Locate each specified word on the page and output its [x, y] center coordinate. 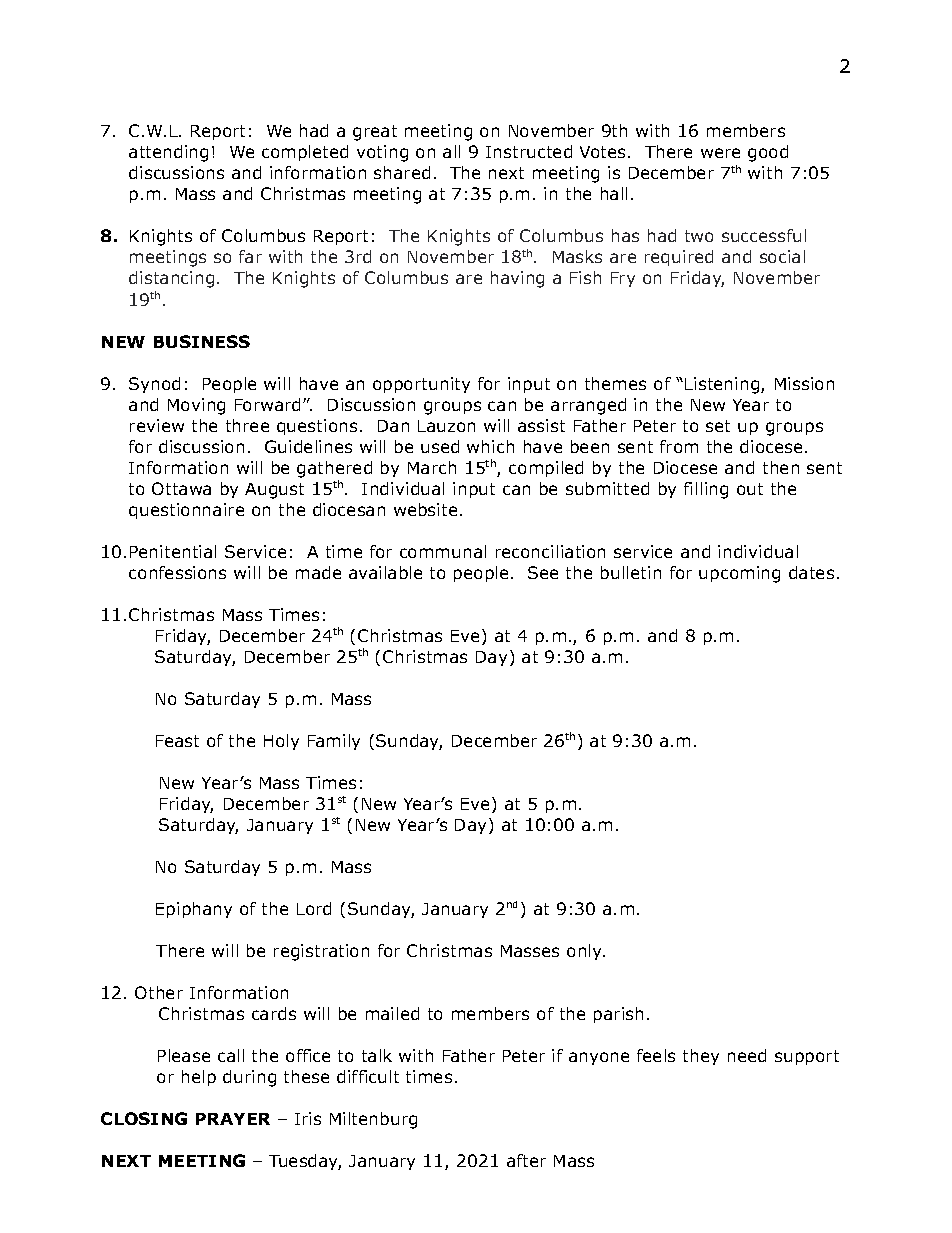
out [750, 489]
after [526, 1160]
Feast [177, 741]
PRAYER [233, 1119]
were [720, 153]
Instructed [529, 151]
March [432, 467]
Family [334, 742]
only [586, 952]
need [747, 1055]
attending [168, 153]
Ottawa [181, 488]
